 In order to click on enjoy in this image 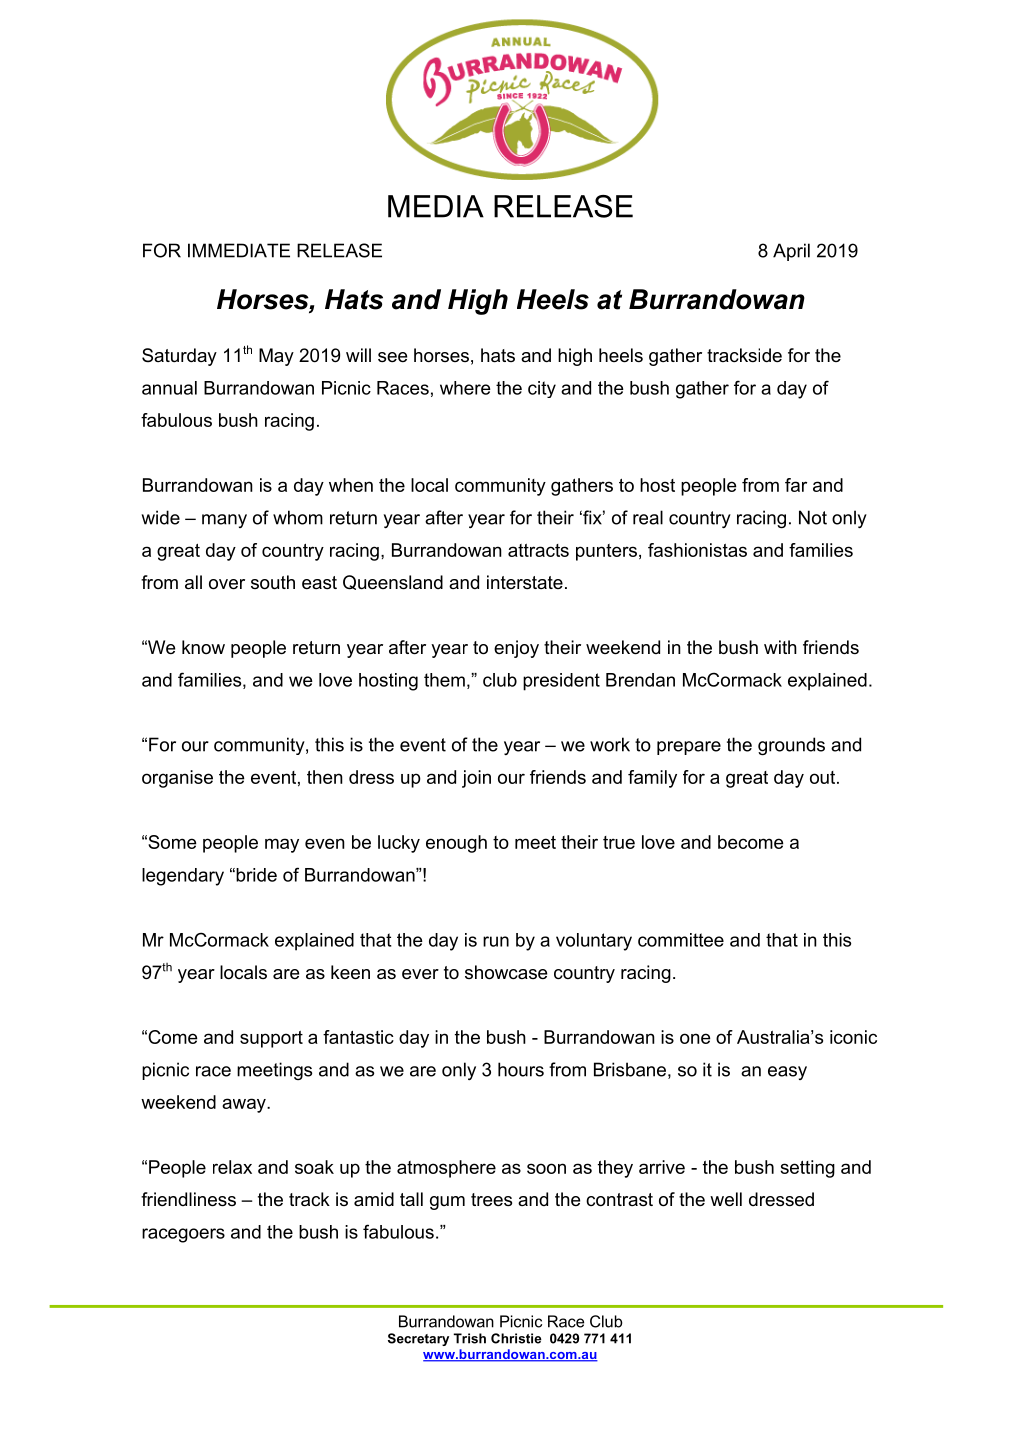, I will do `click(516, 649)`.
